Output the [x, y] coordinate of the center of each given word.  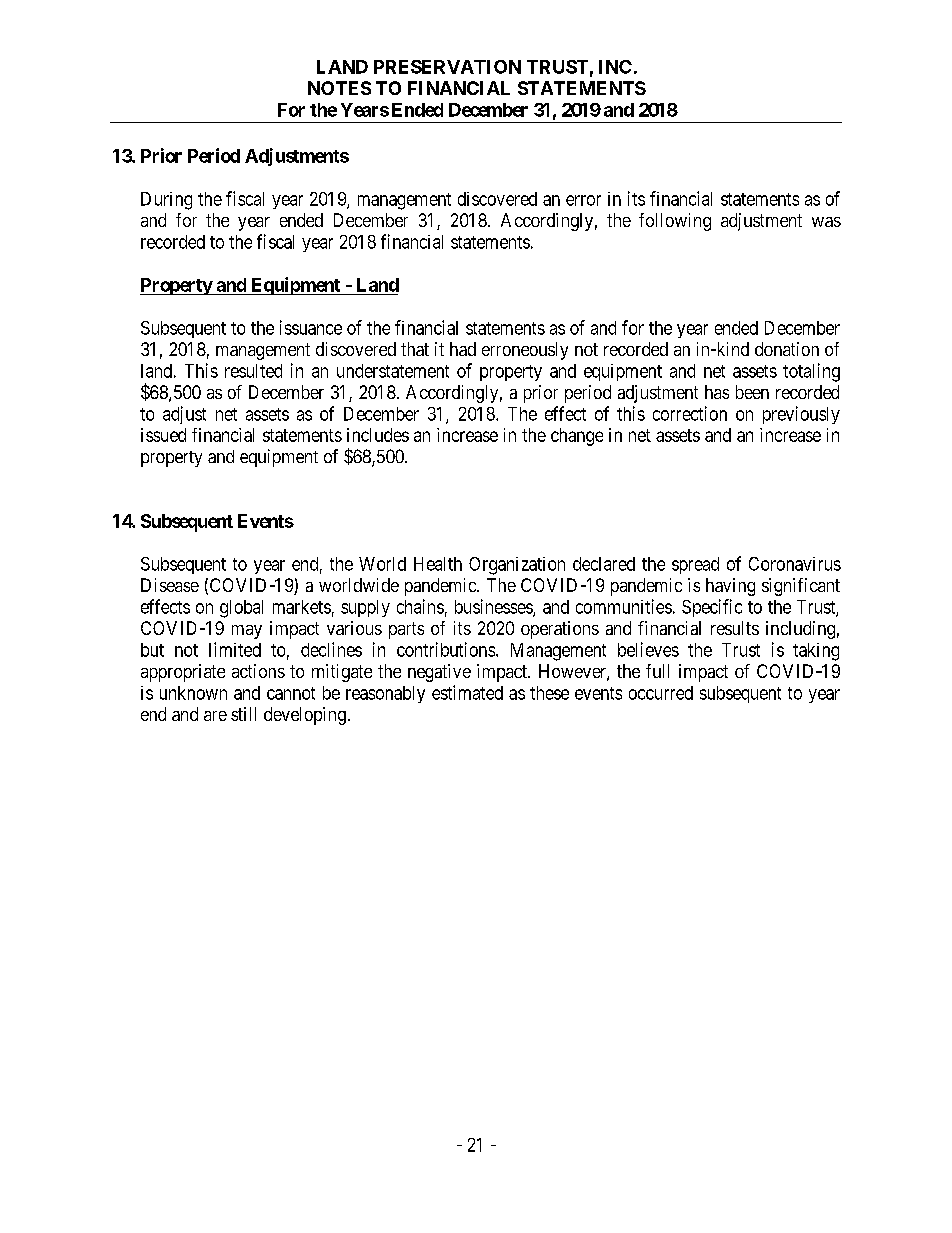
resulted [253, 371]
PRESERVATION [447, 67]
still [243, 714]
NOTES [339, 88]
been [752, 392]
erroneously [525, 351]
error [583, 200]
